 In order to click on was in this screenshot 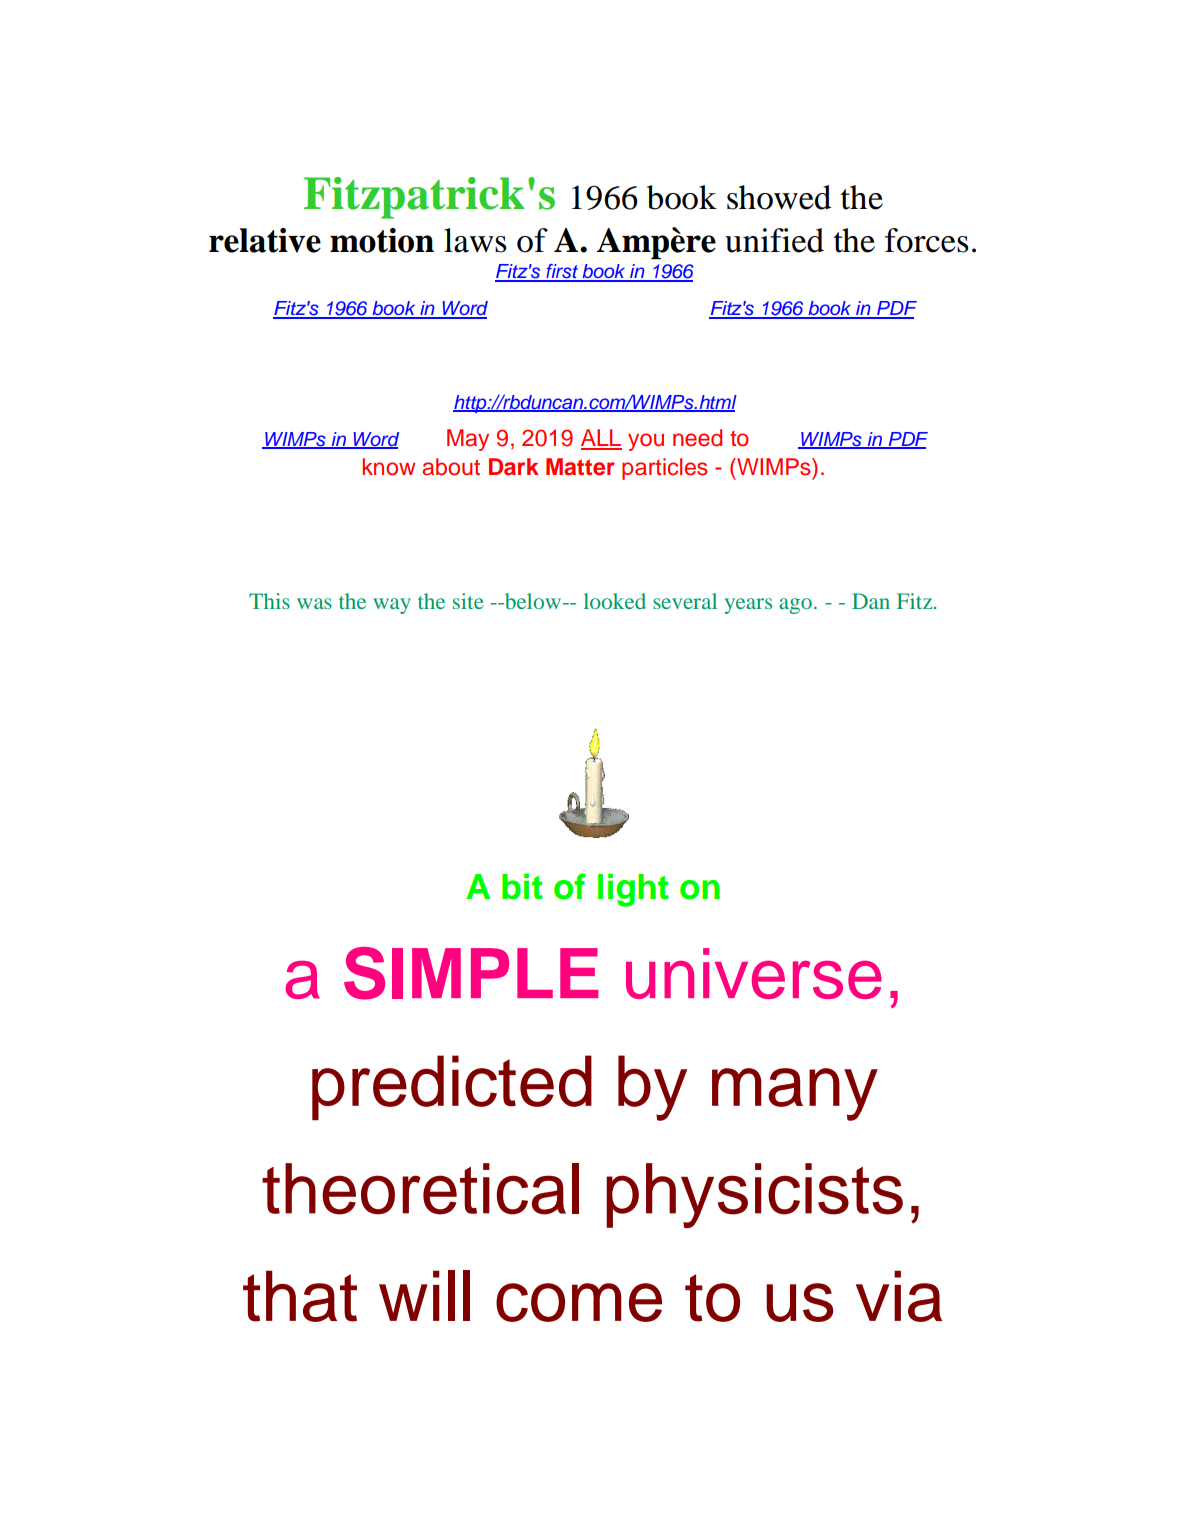, I will do `click(314, 603)`.
